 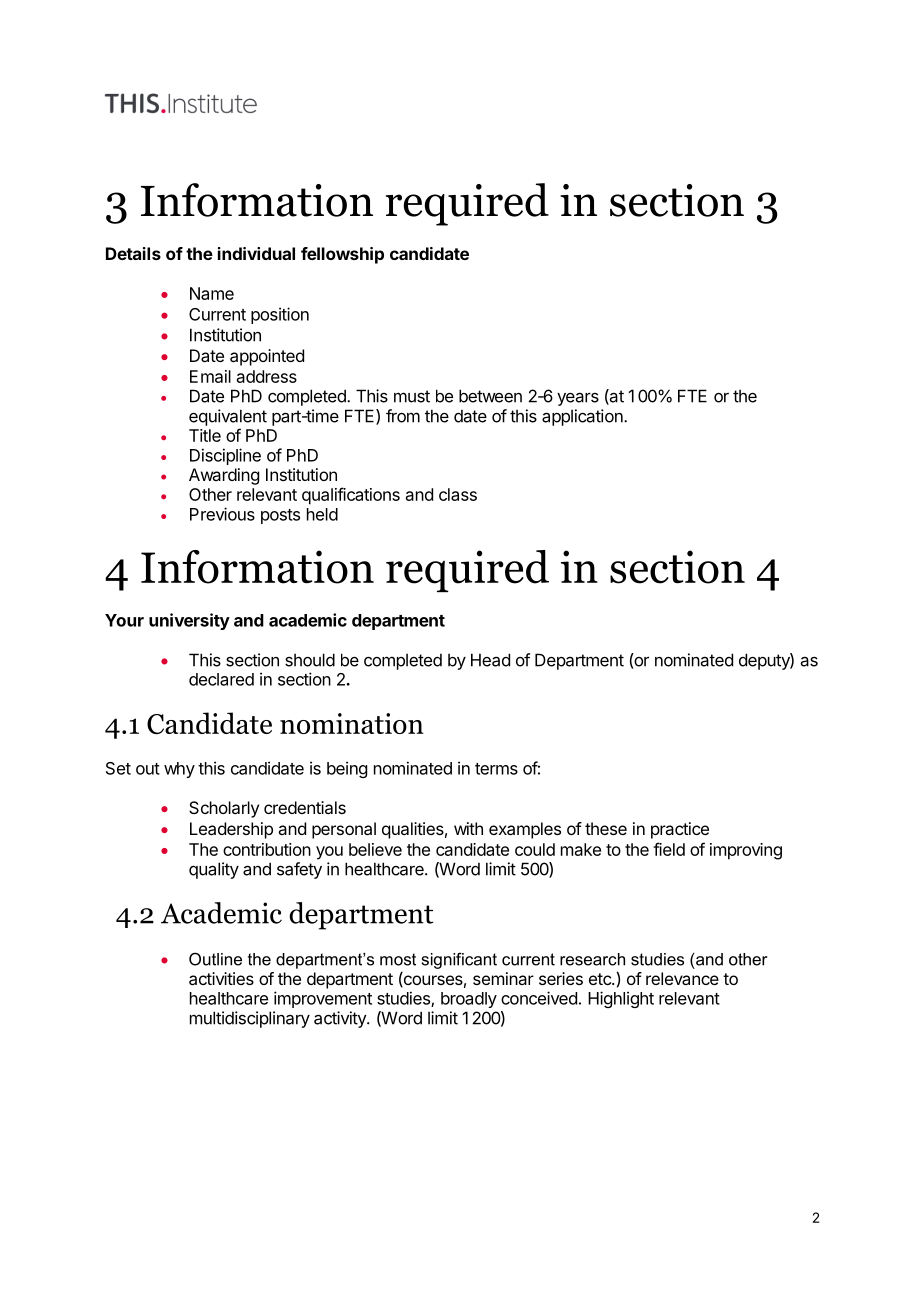 What do you see at coordinates (496, 769) in the document?
I see `terms` at bounding box center [496, 769].
